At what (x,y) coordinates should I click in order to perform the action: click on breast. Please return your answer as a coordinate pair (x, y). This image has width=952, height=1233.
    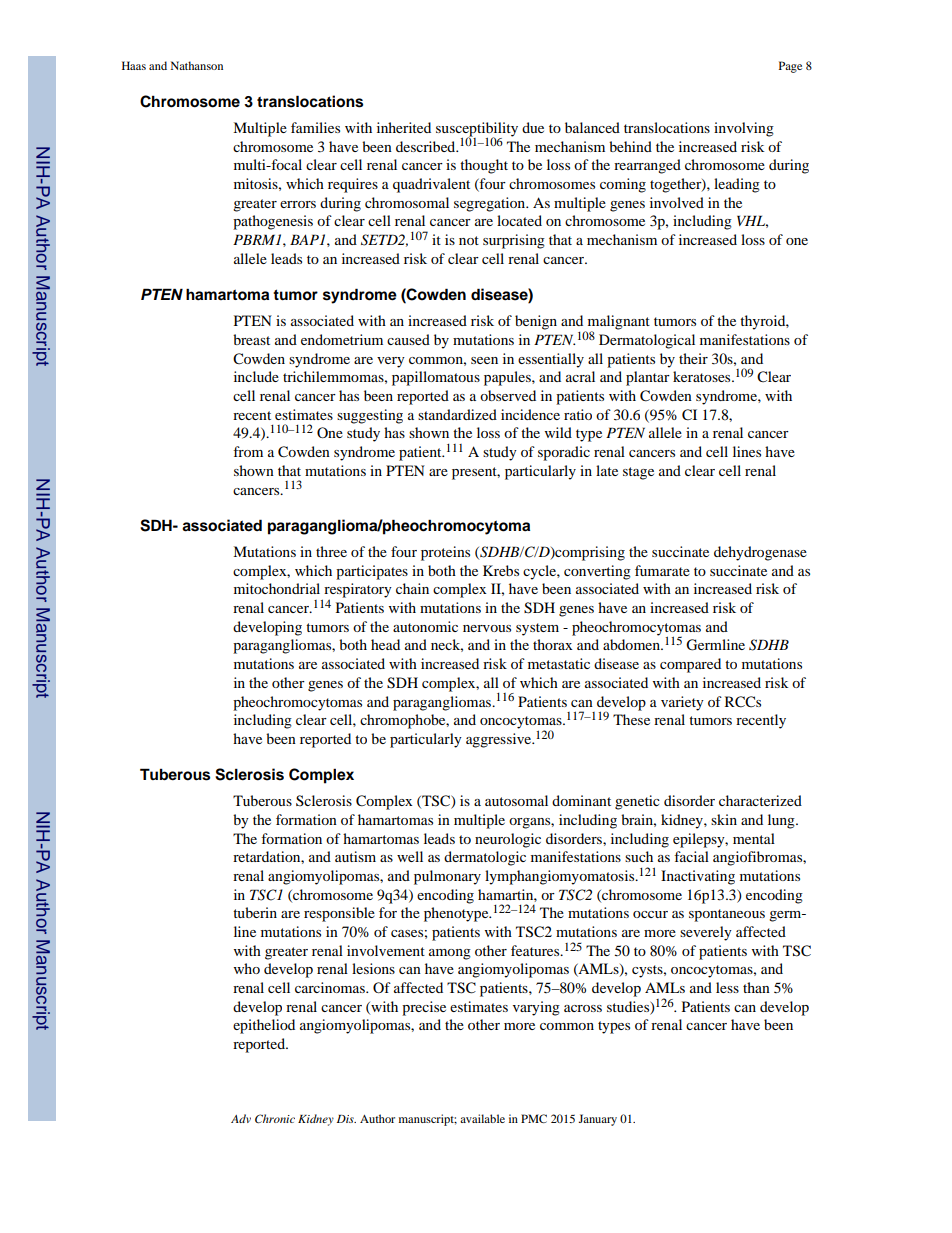
    Looking at the image, I should click on (251, 339).
